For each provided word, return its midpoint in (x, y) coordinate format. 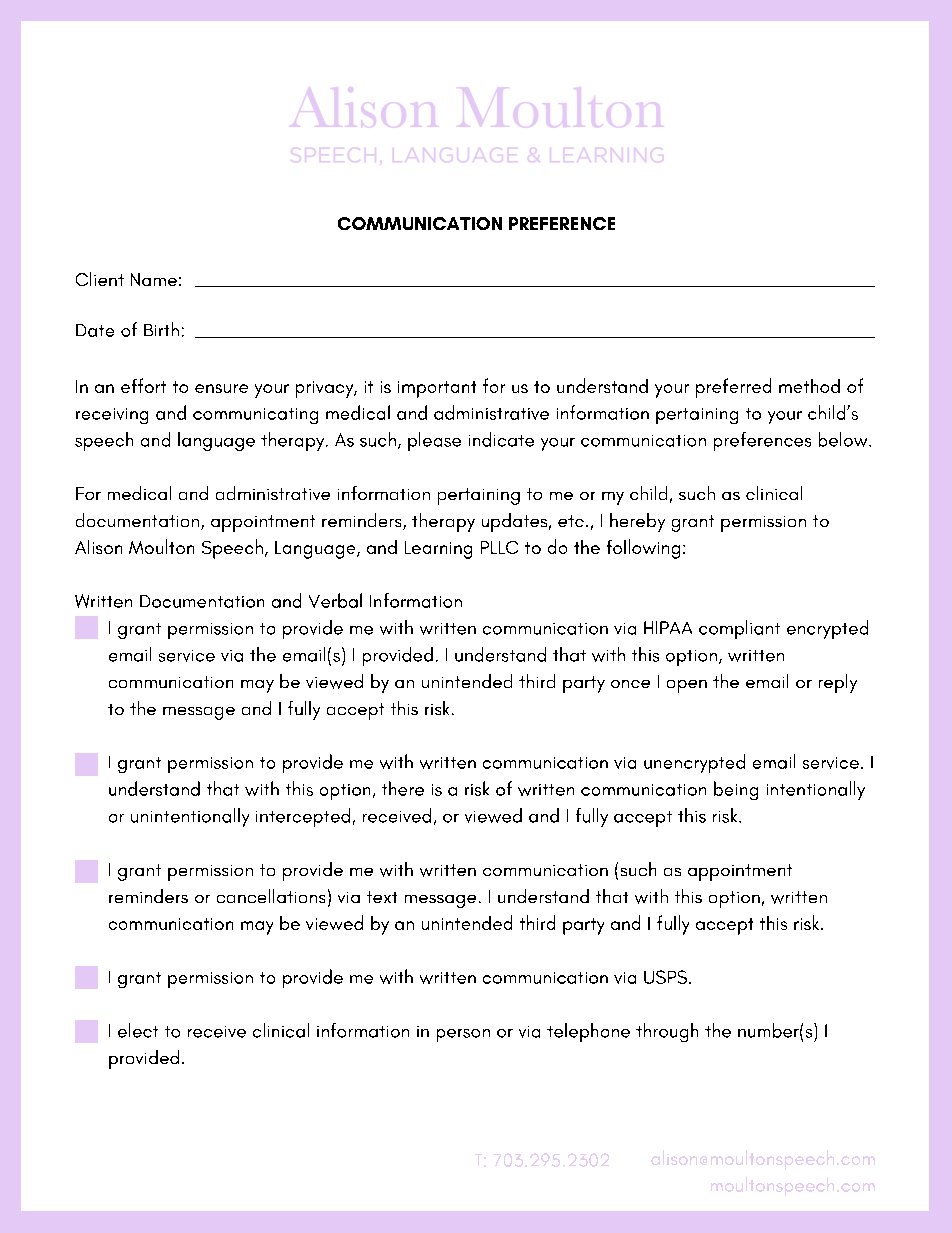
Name (154, 279)
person (463, 1035)
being (736, 790)
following (643, 549)
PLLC (499, 547)
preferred (733, 388)
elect (138, 1030)
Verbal (335, 600)
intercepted (303, 817)
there (403, 788)
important (437, 389)
